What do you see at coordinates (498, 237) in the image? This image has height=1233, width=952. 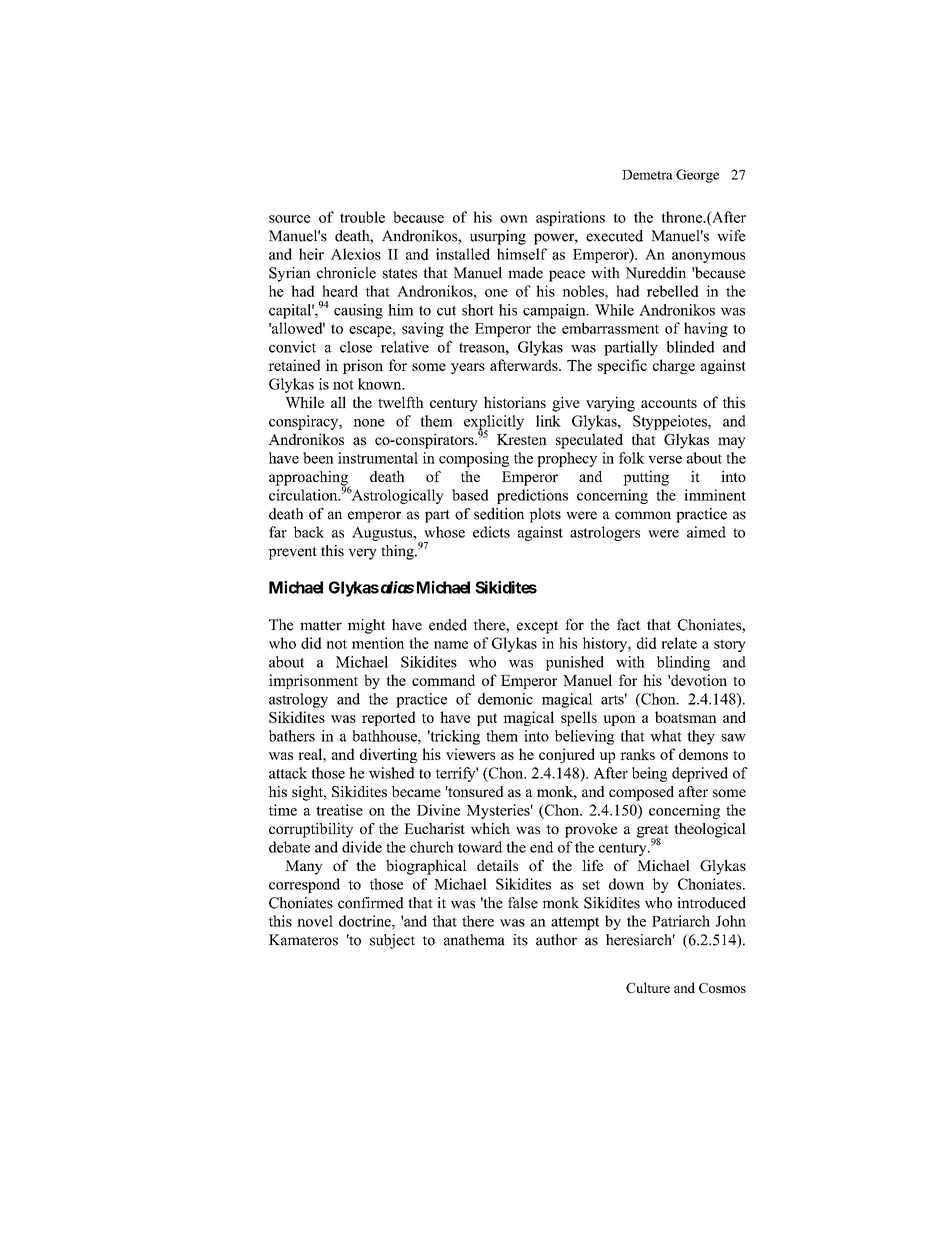 I see `usurping` at bounding box center [498, 237].
